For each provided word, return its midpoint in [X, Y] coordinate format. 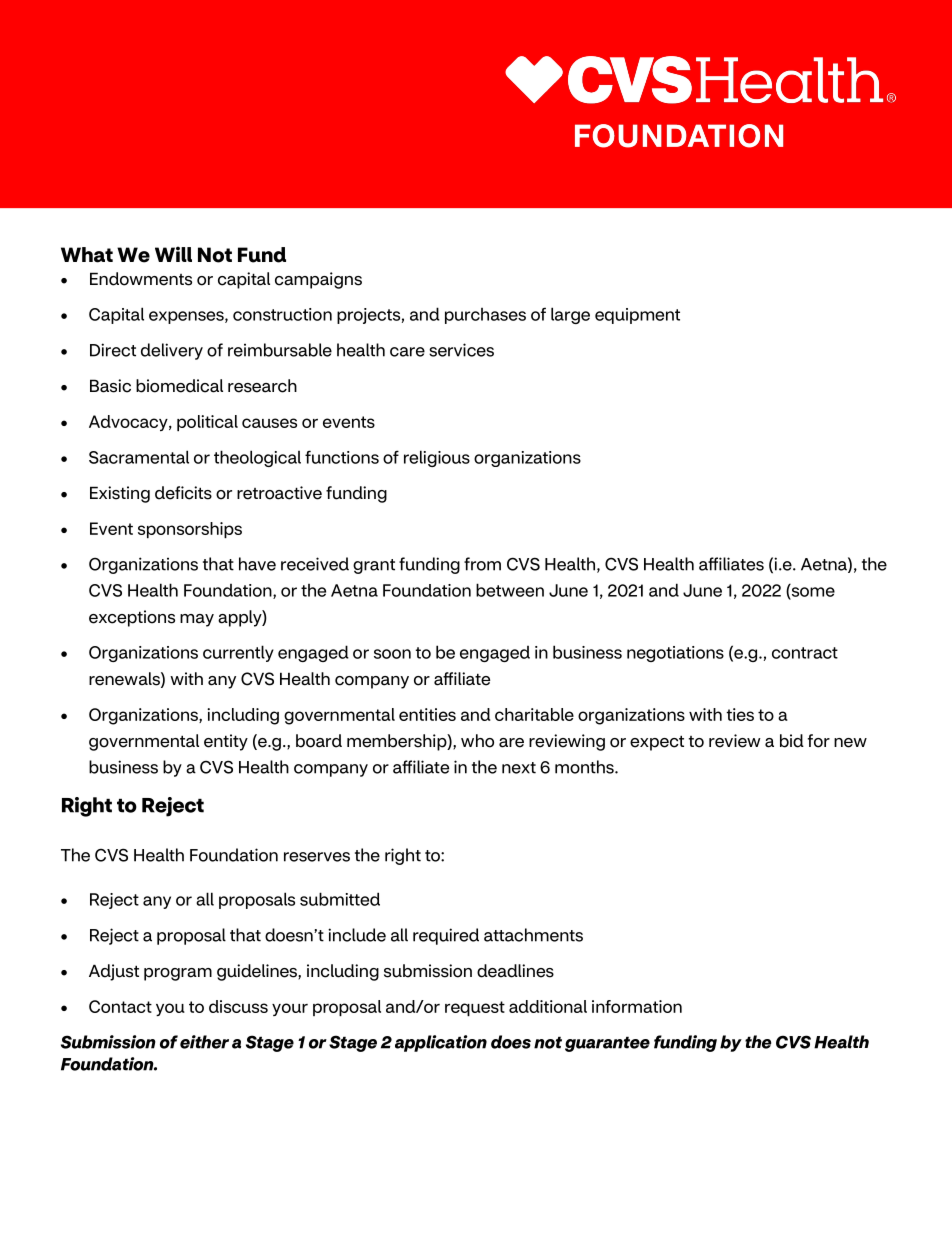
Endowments [141, 279]
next [519, 768]
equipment [637, 316]
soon [392, 654]
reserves [317, 857]
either [204, 1042]
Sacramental [139, 457]
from [482, 564]
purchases [485, 316]
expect [657, 743]
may [197, 620]
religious [437, 458]
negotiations [675, 654]
